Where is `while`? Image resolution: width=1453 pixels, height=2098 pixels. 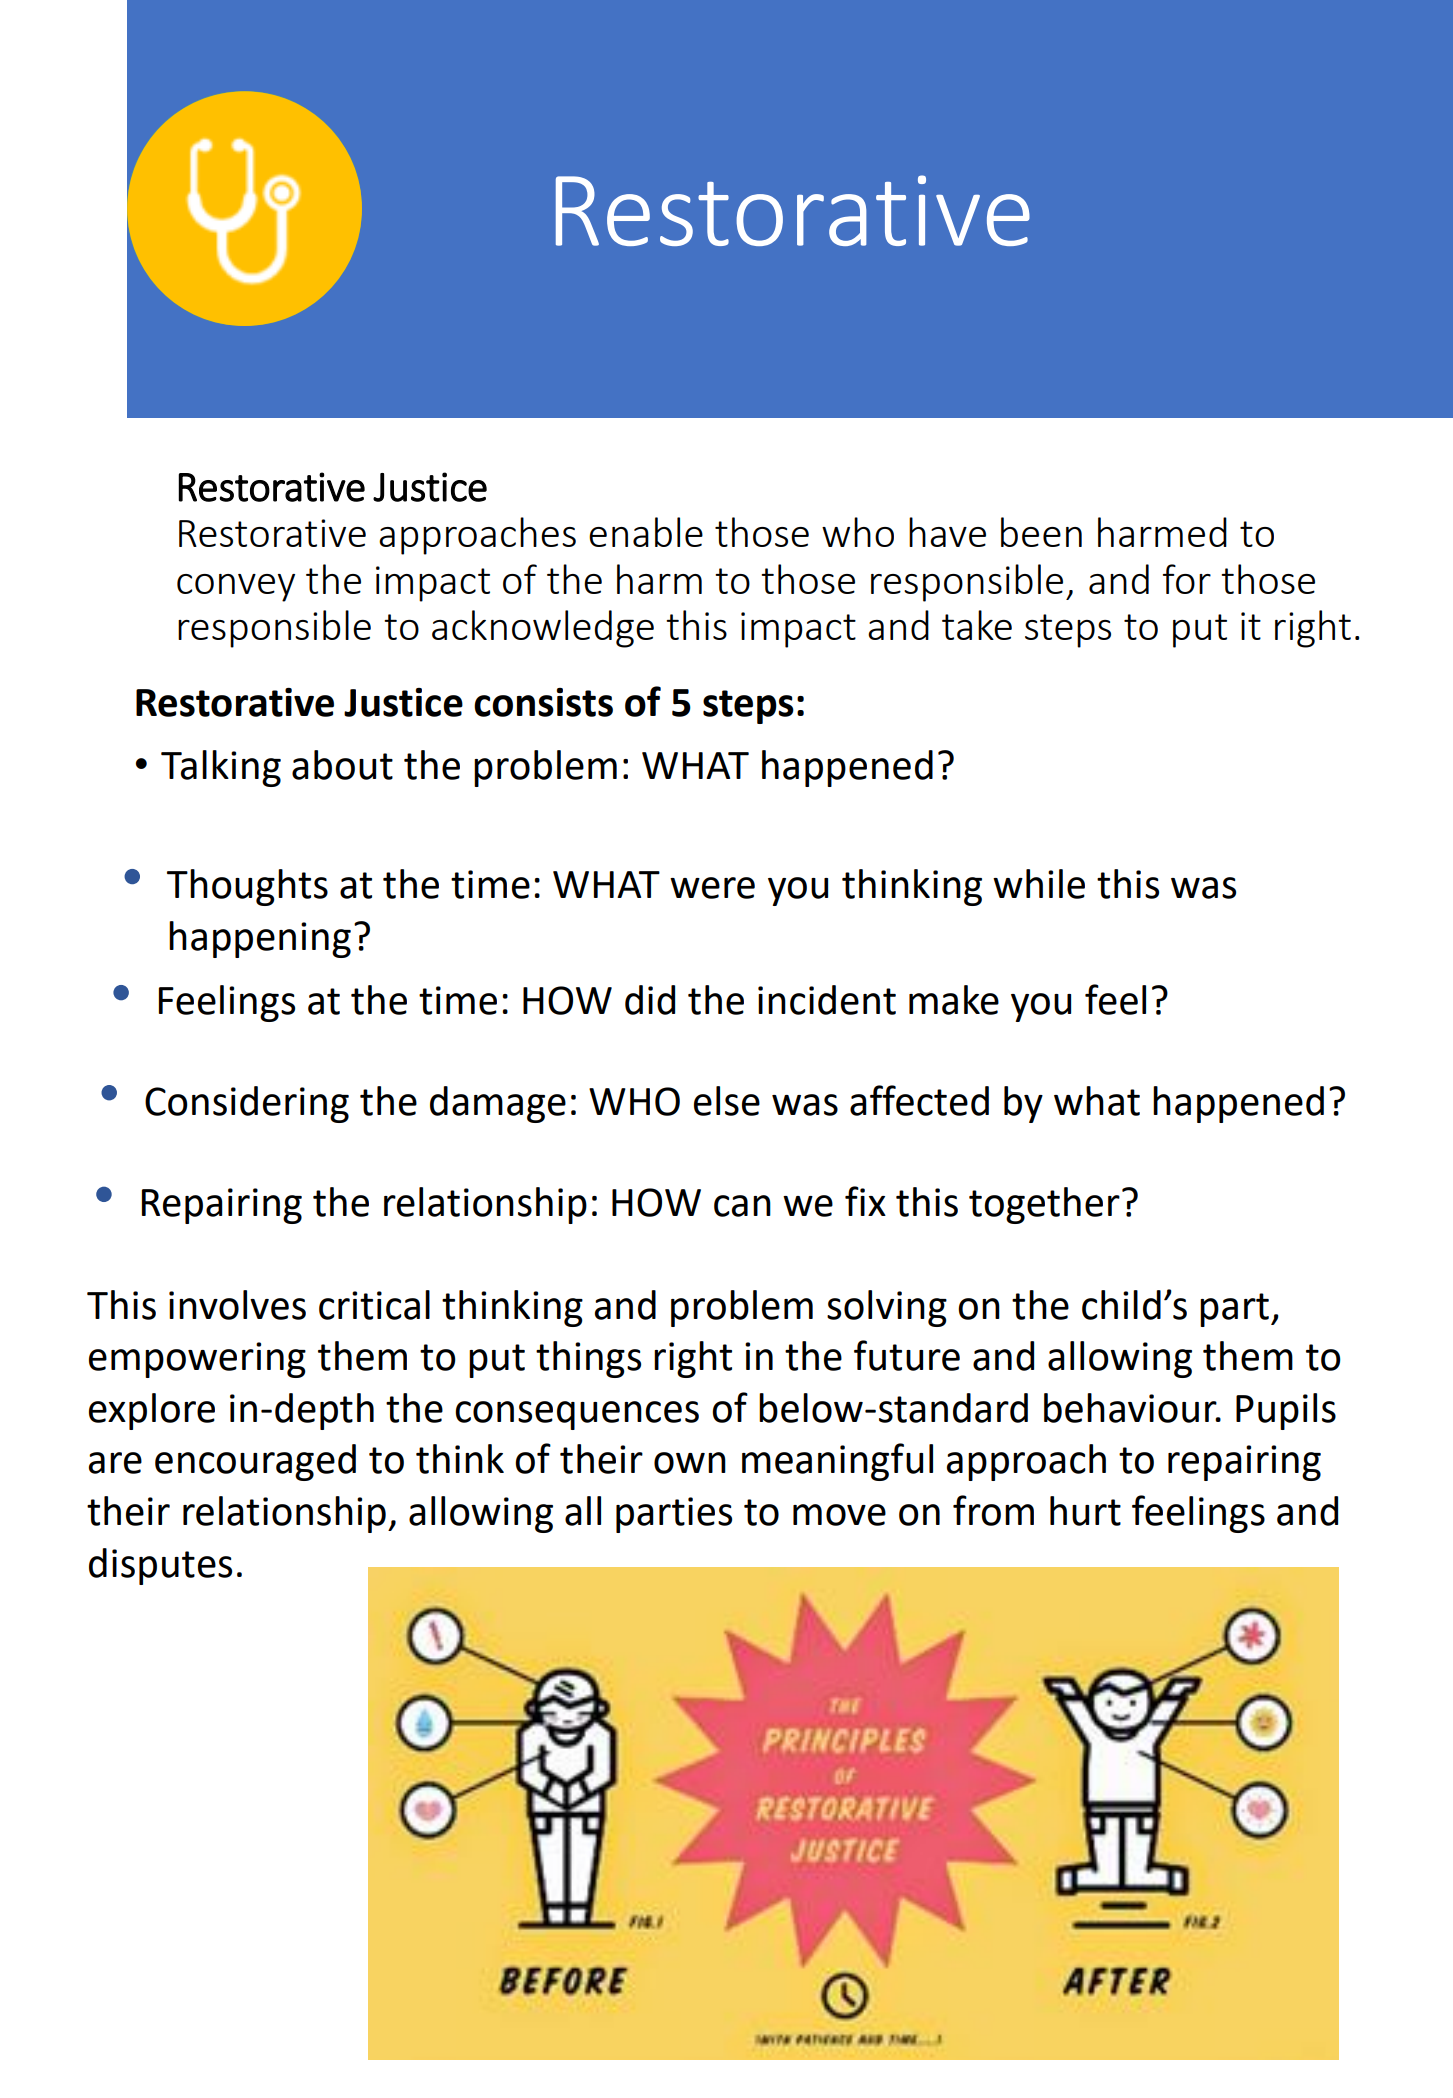
while is located at coordinates (1039, 884).
